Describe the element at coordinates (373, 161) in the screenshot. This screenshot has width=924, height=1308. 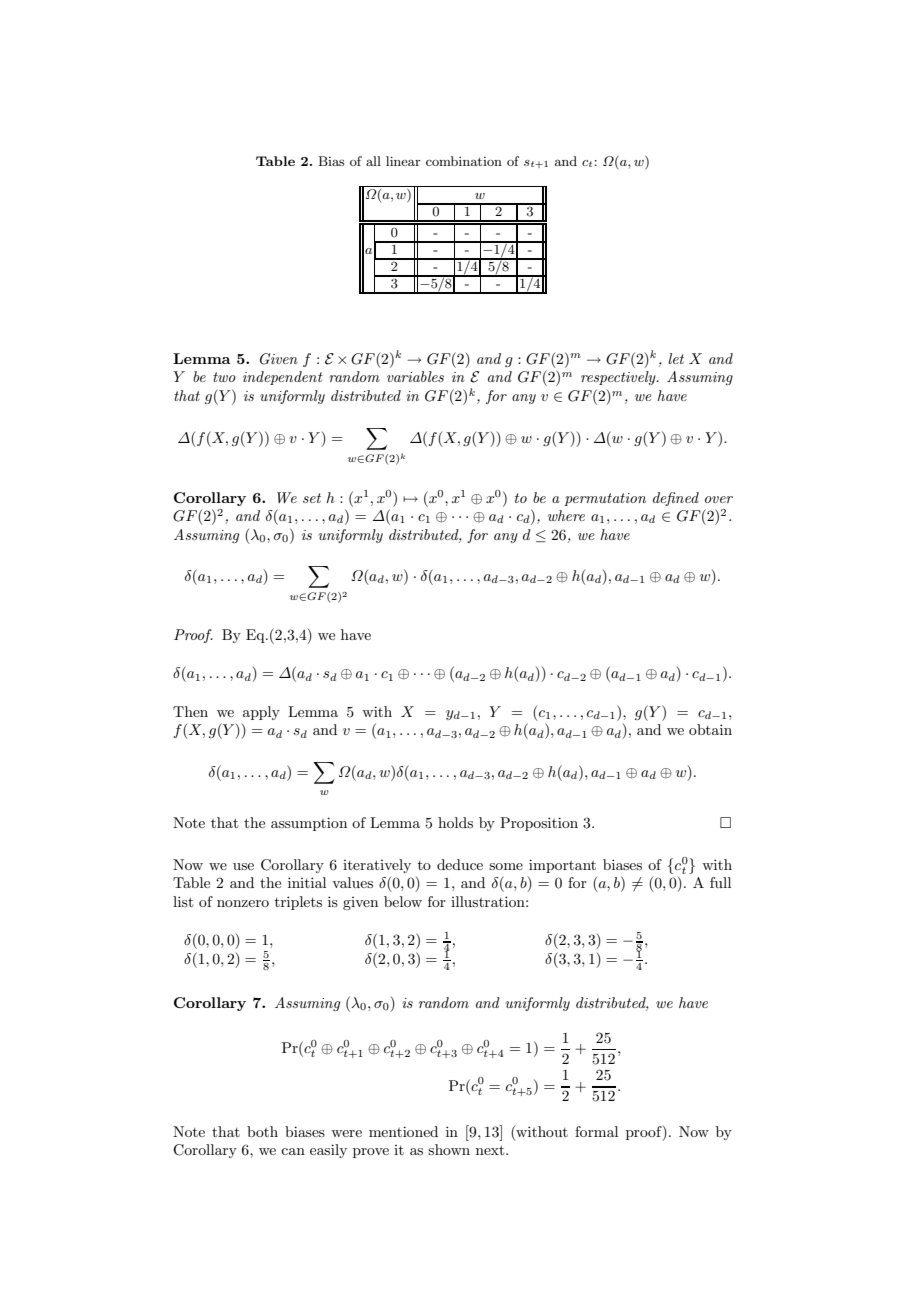
I see `all` at that location.
